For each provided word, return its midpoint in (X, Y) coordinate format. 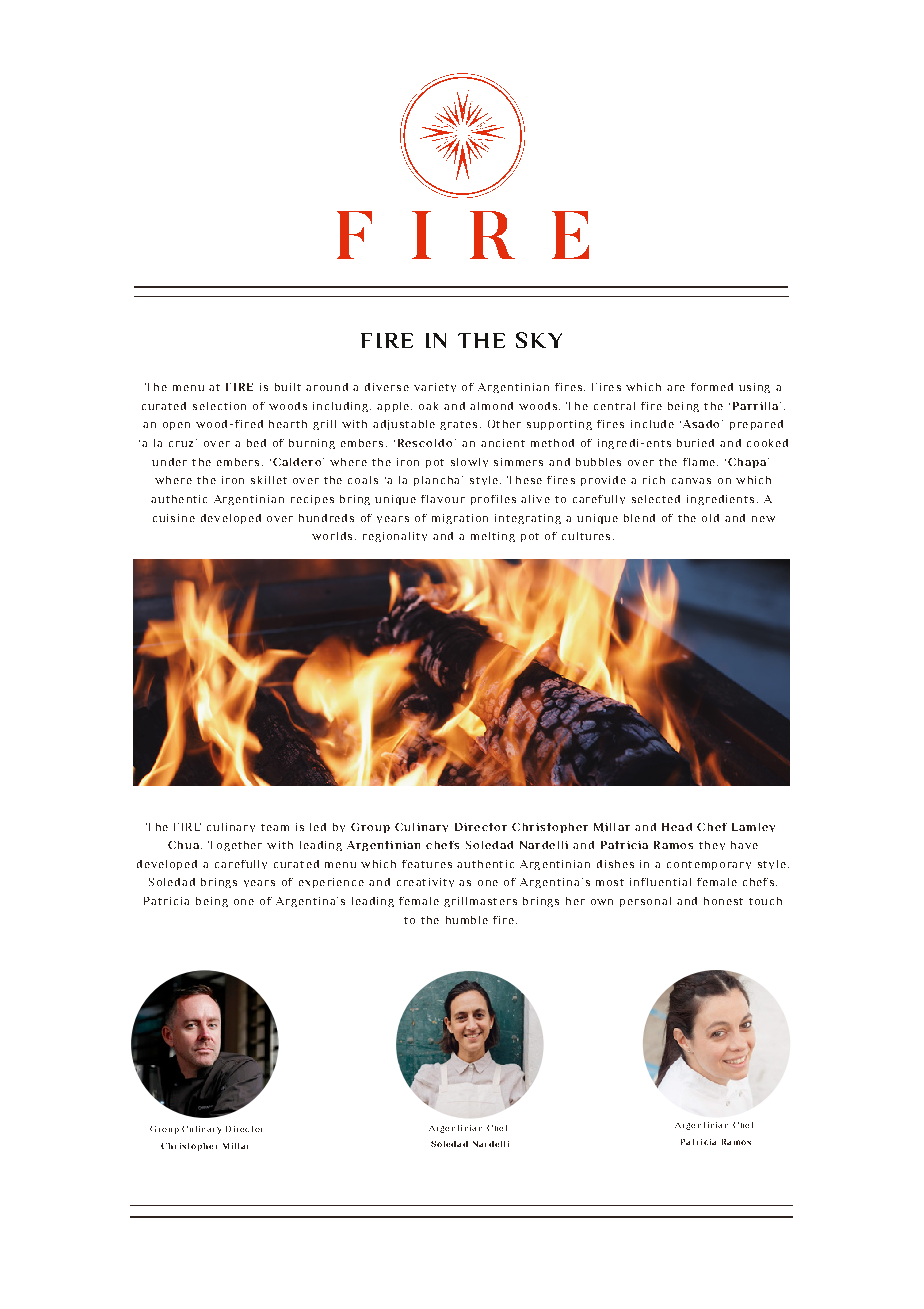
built (288, 387)
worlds (332, 536)
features (427, 864)
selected (656, 499)
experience (331, 883)
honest (723, 901)
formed (712, 387)
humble (467, 920)
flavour (443, 499)
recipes (312, 500)
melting (493, 537)
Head (677, 827)
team (275, 827)
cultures (586, 536)
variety (435, 387)
